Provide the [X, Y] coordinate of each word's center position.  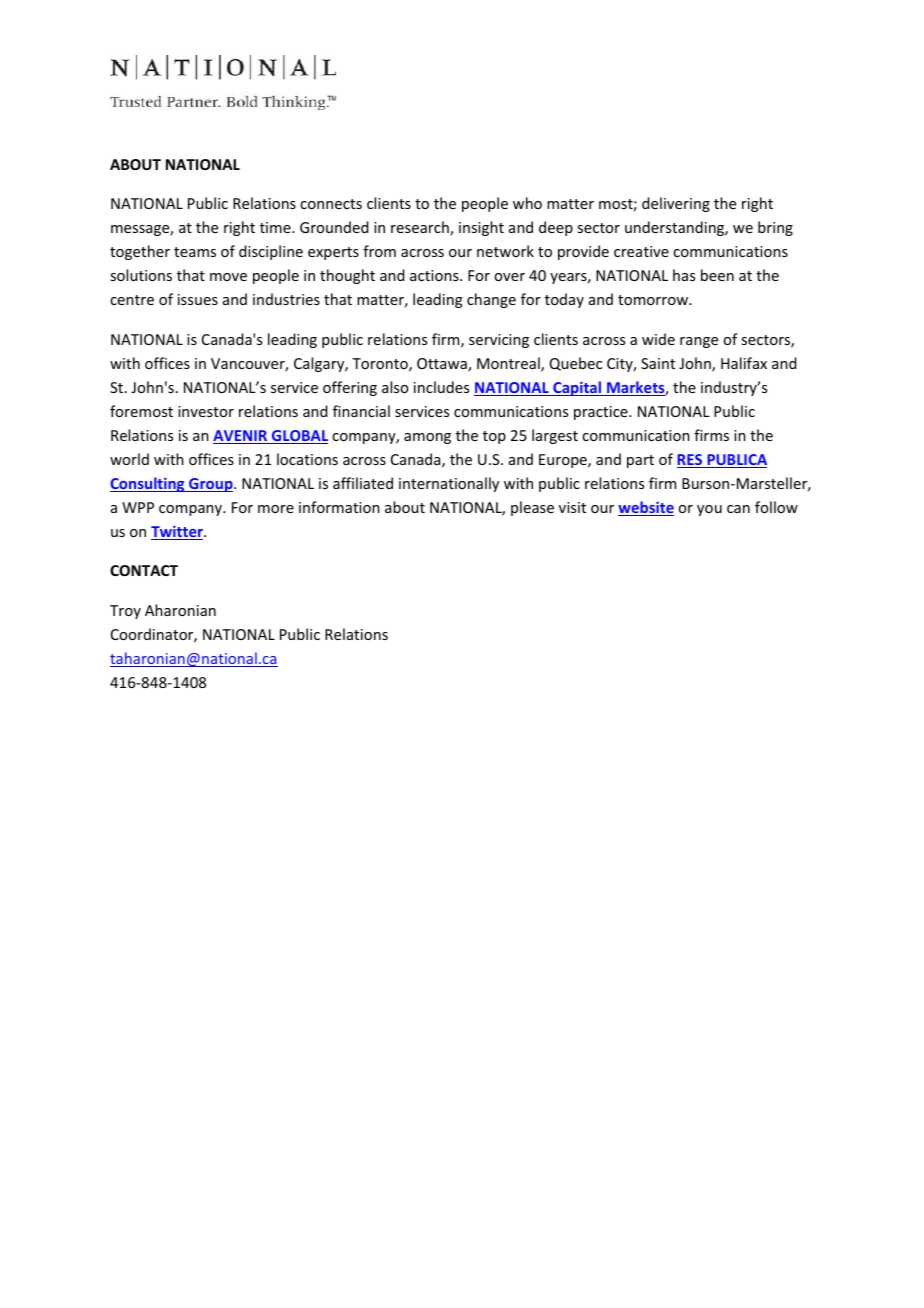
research [421, 228]
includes [441, 387]
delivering [676, 204]
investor [206, 411]
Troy [125, 612]
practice [602, 413]
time [276, 227]
